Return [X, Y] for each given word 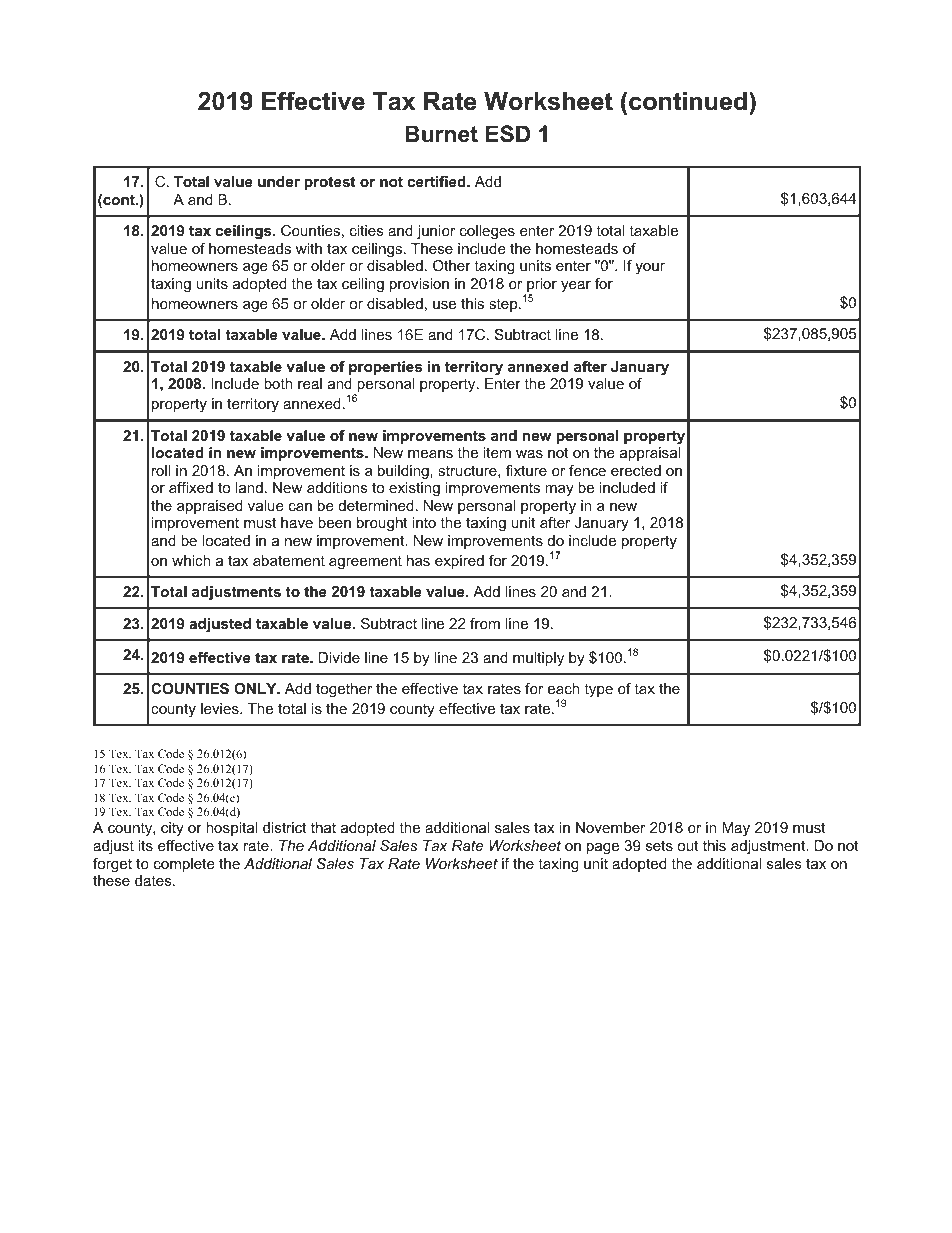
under [279, 181]
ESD [508, 134]
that [323, 827]
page [603, 848]
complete [184, 865]
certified [437, 181]
